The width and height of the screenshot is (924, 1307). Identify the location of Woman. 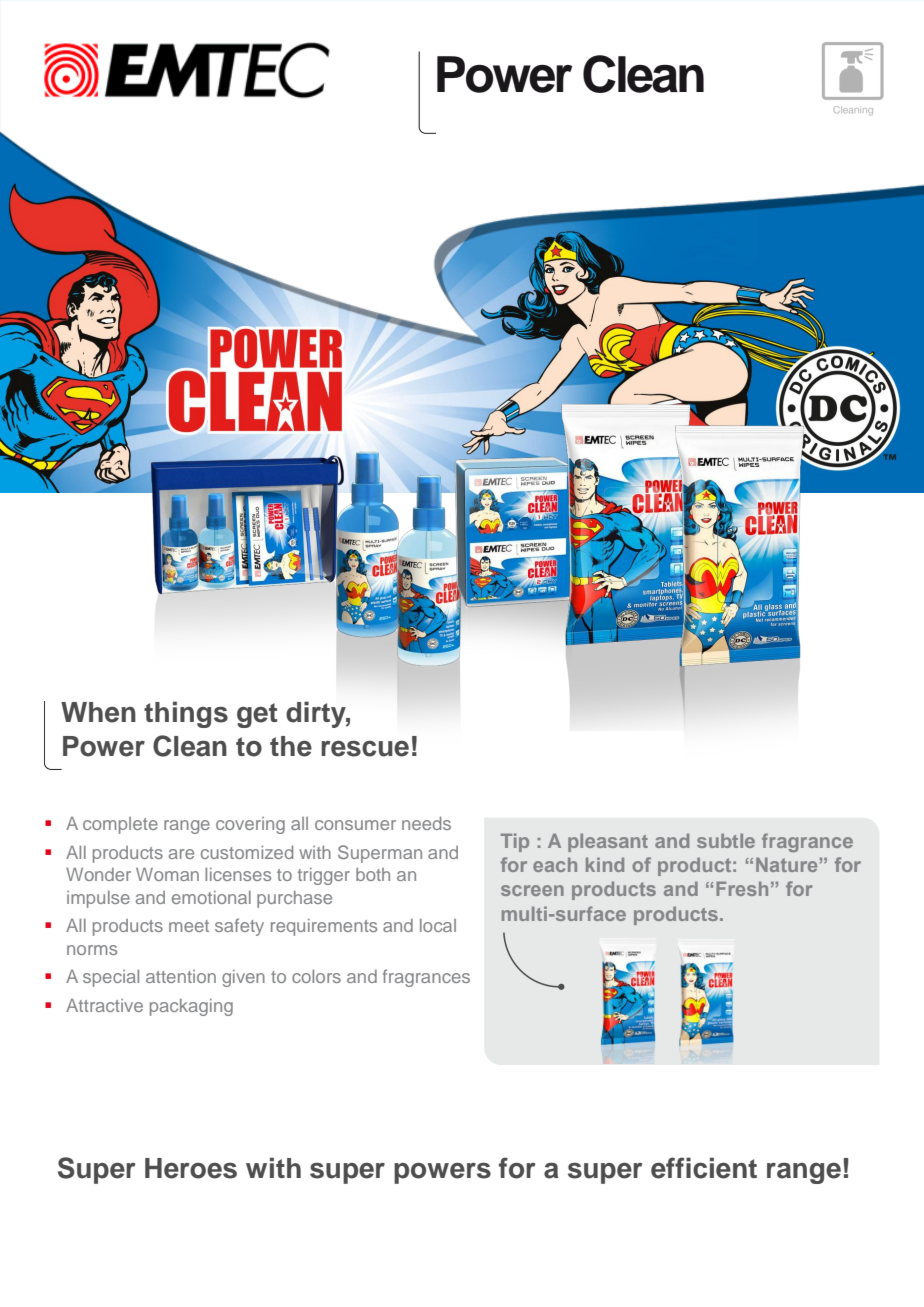
(167, 874).
